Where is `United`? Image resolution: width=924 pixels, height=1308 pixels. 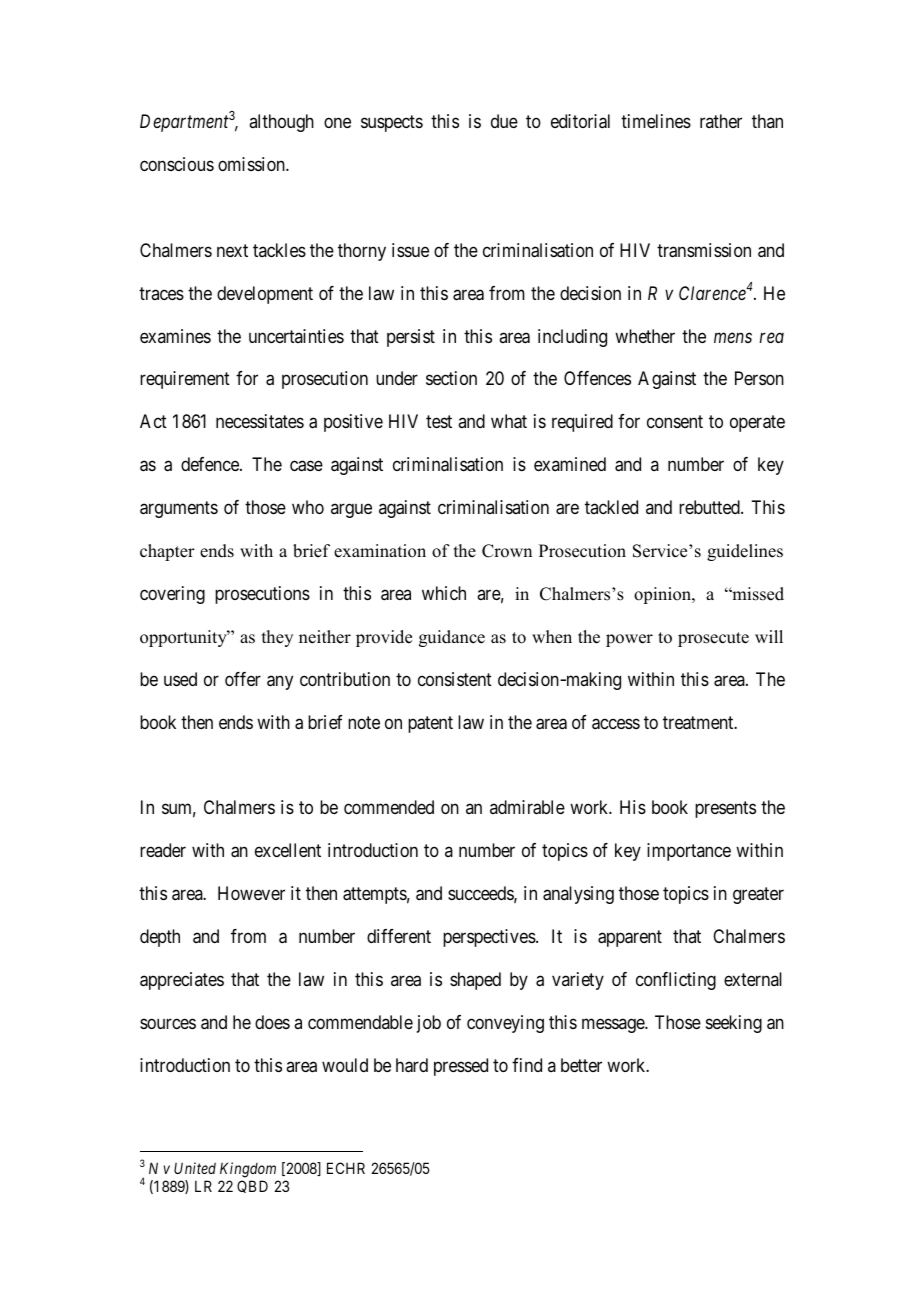
United is located at coordinates (195, 1168).
